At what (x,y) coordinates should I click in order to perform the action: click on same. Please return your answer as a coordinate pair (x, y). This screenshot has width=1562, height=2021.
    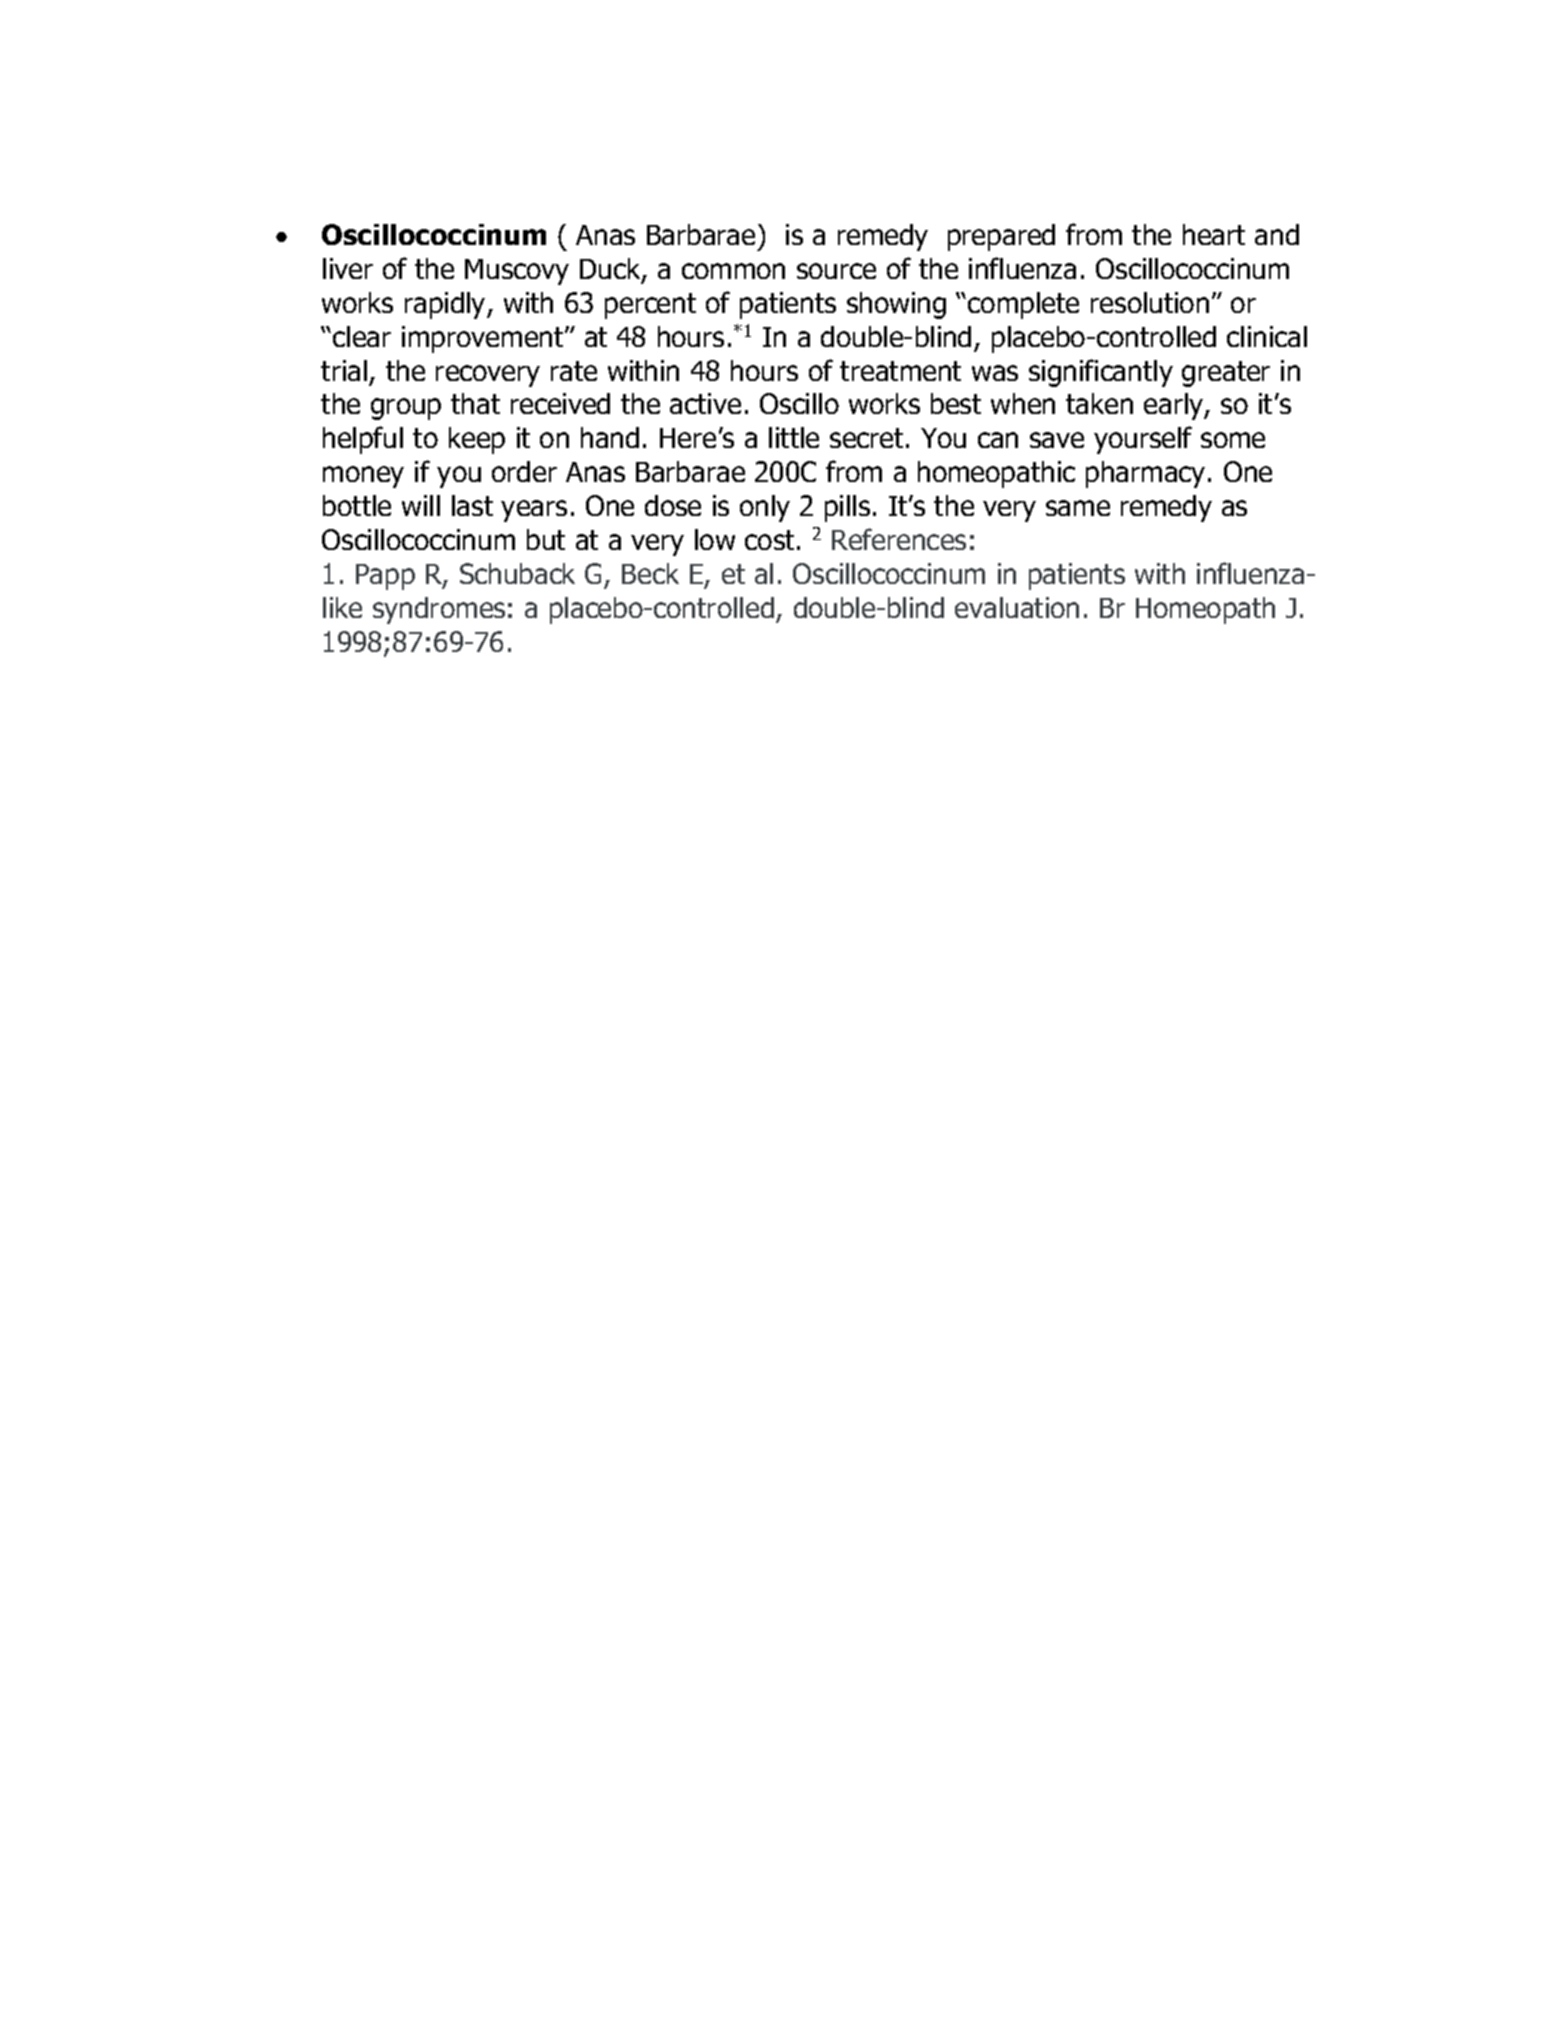
    Looking at the image, I should click on (1078, 508).
